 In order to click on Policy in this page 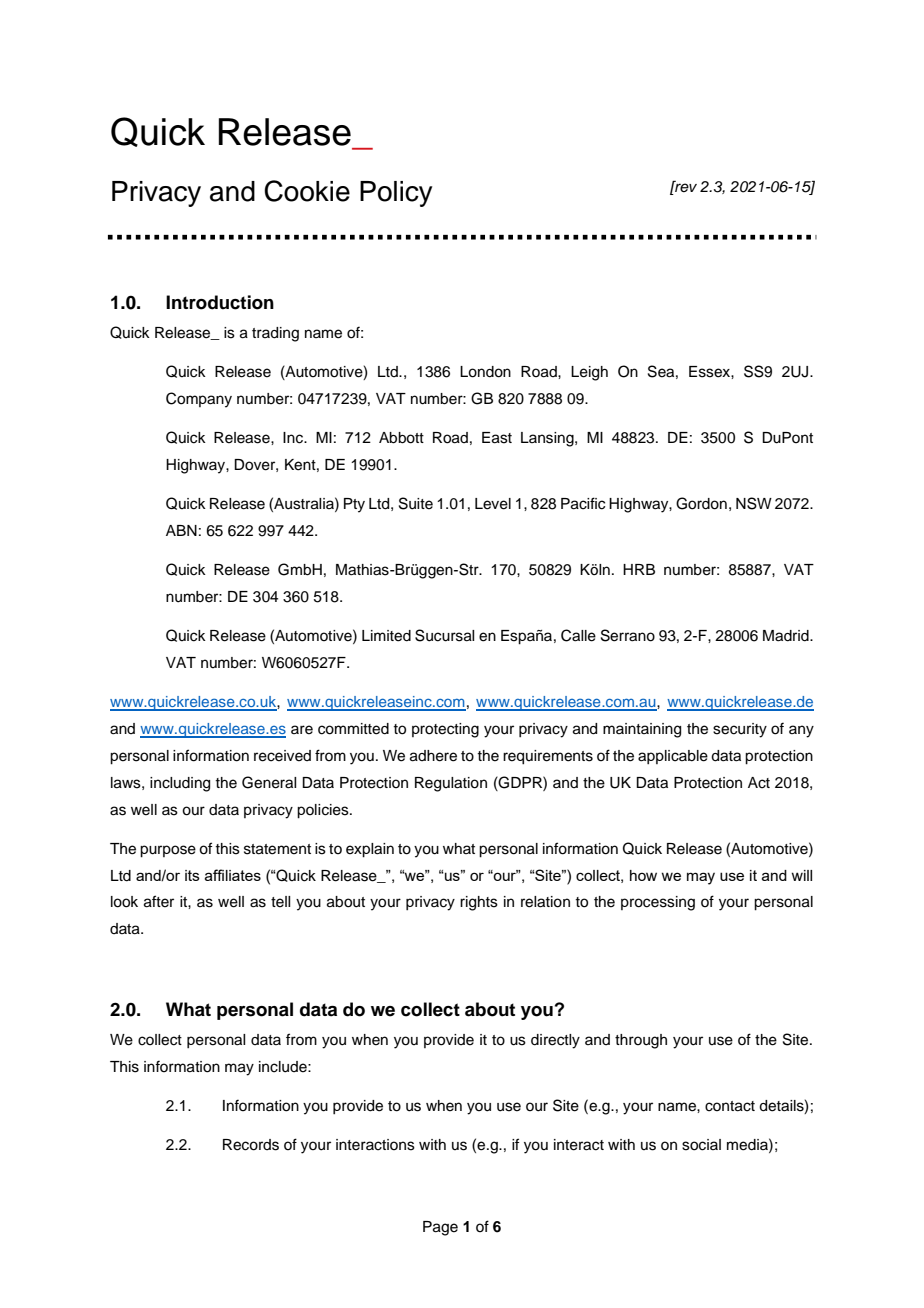, I will do `click(396, 194)`.
